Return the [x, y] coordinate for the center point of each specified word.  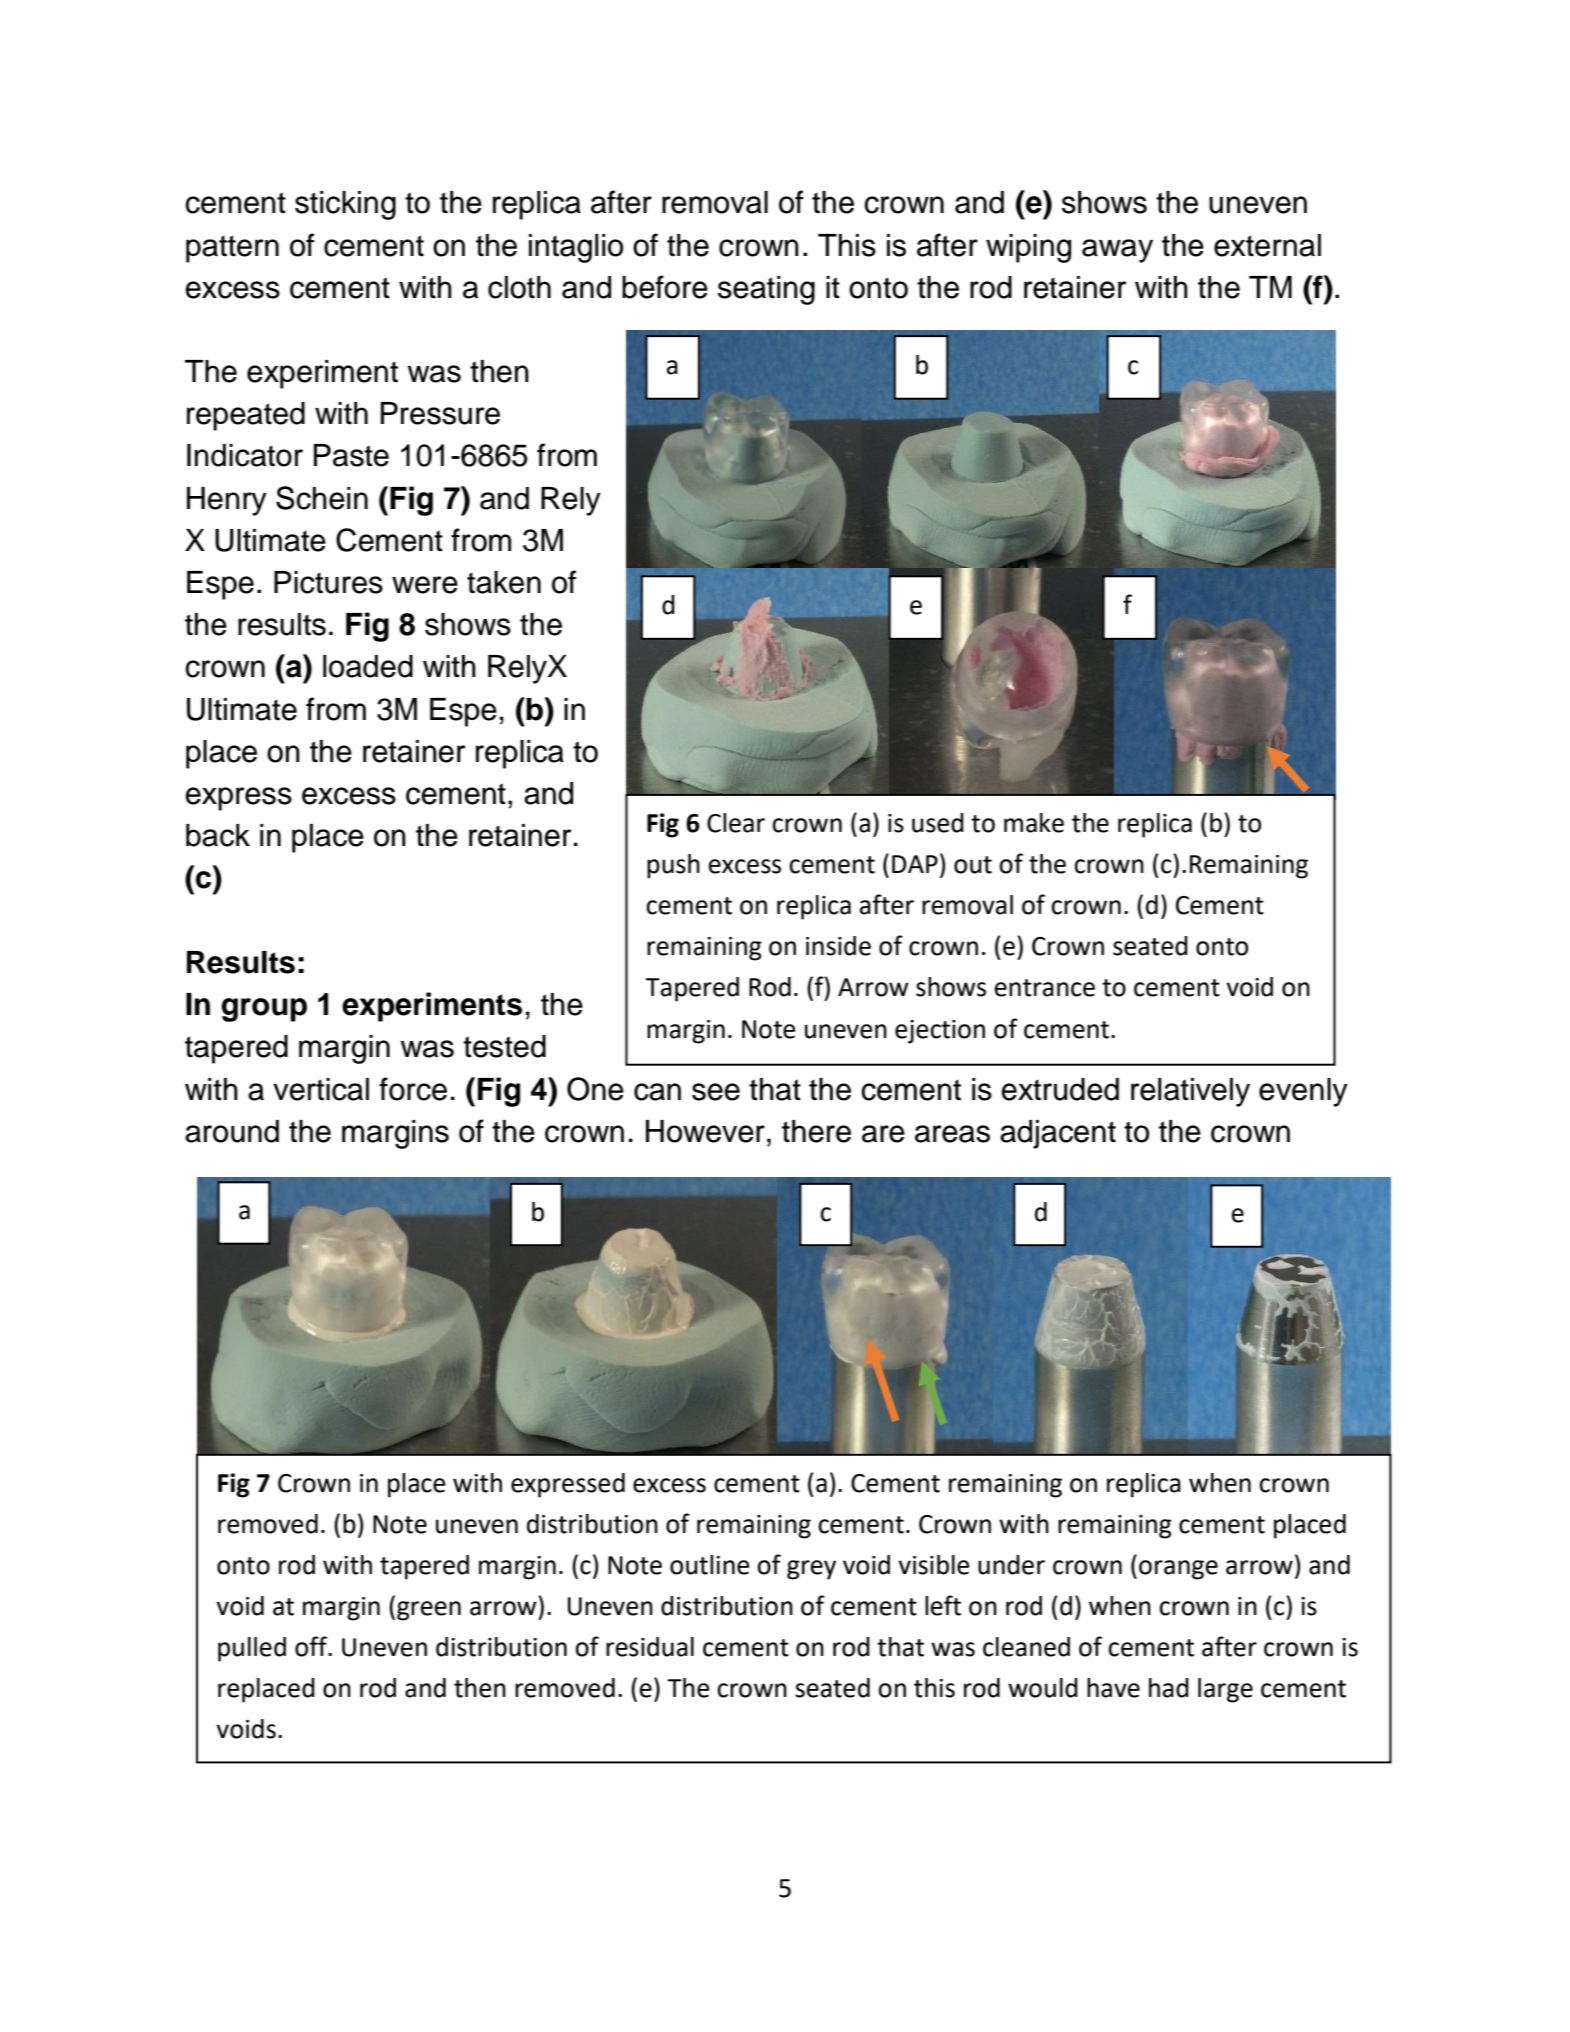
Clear [736, 823]
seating [766, 290]
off [312, 1646]
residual [650, 1647]
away [1117, 251]
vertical [321, 1089]
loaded [368, 666]
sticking [345, 205]
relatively [1190, 1092]
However [705, 1131]
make [1034, 823]
